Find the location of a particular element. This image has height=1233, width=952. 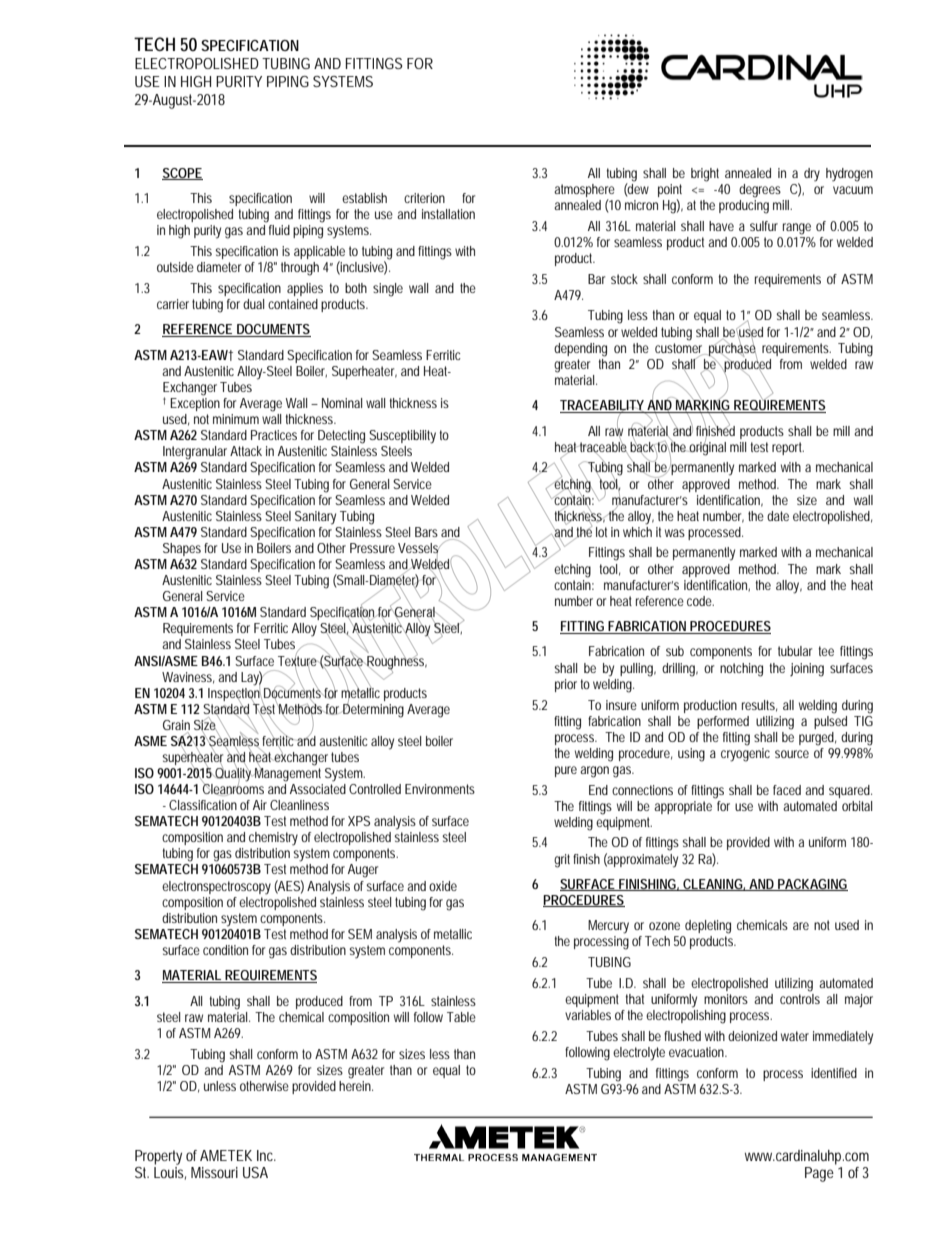

degrees is located at coordinates (760, 191).
